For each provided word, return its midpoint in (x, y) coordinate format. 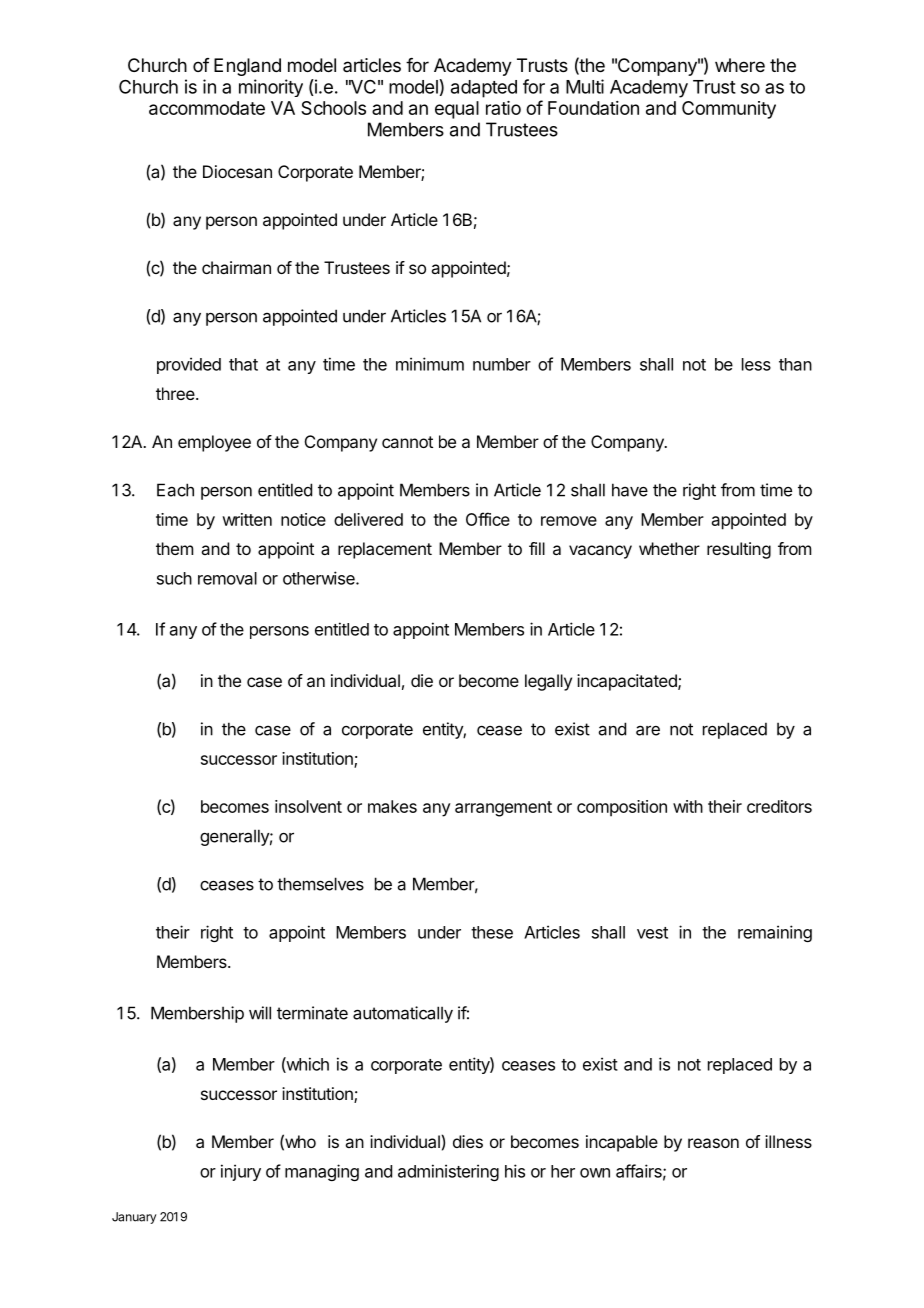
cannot (407, 442)
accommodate (207, 108)
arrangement (503, 809)
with (688, 806)
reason (713, 1143)
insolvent (308, 806)
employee (214, 443)
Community (729, 110)
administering (448, 1172)
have (630, 490)
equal (457, 110)
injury (241, 1172)
